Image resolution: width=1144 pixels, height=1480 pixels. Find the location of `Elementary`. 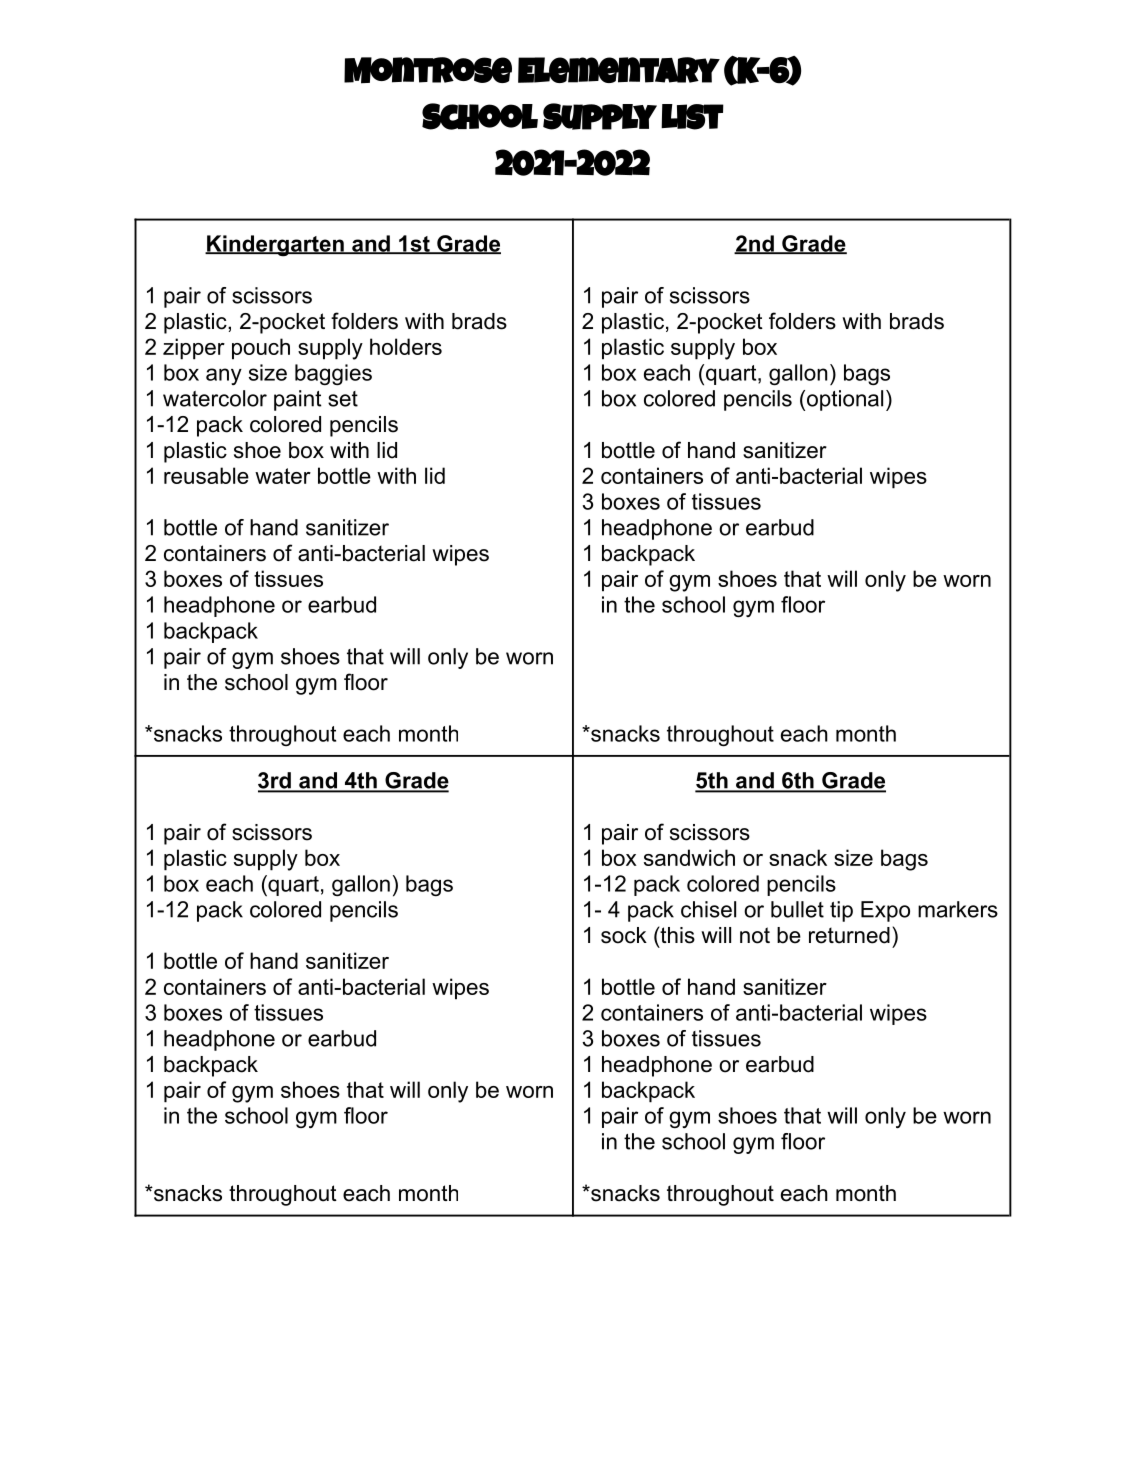

Elementary is located at coordinates (619, 70).
